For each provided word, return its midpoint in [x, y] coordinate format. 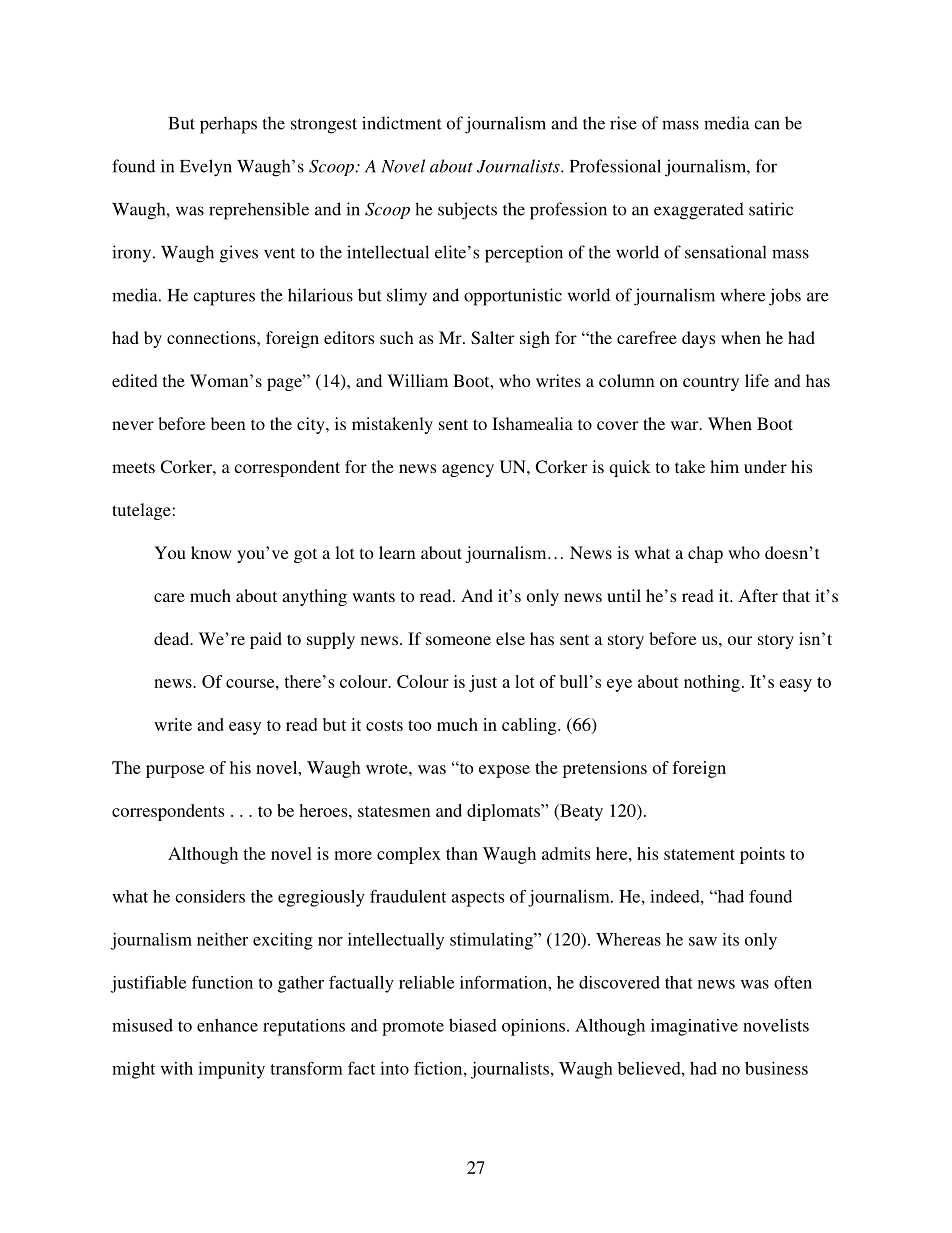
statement [699, 854]
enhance [227, 1025]
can [767, 125]
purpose [175, 771]
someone [458, 640]
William [417, 380]
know [211, 552]
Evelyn [206, 168]
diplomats [504, 812]
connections [212, 337]
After [758, 595]
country [711, 383]
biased [473, 1025]
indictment [402, 123]
